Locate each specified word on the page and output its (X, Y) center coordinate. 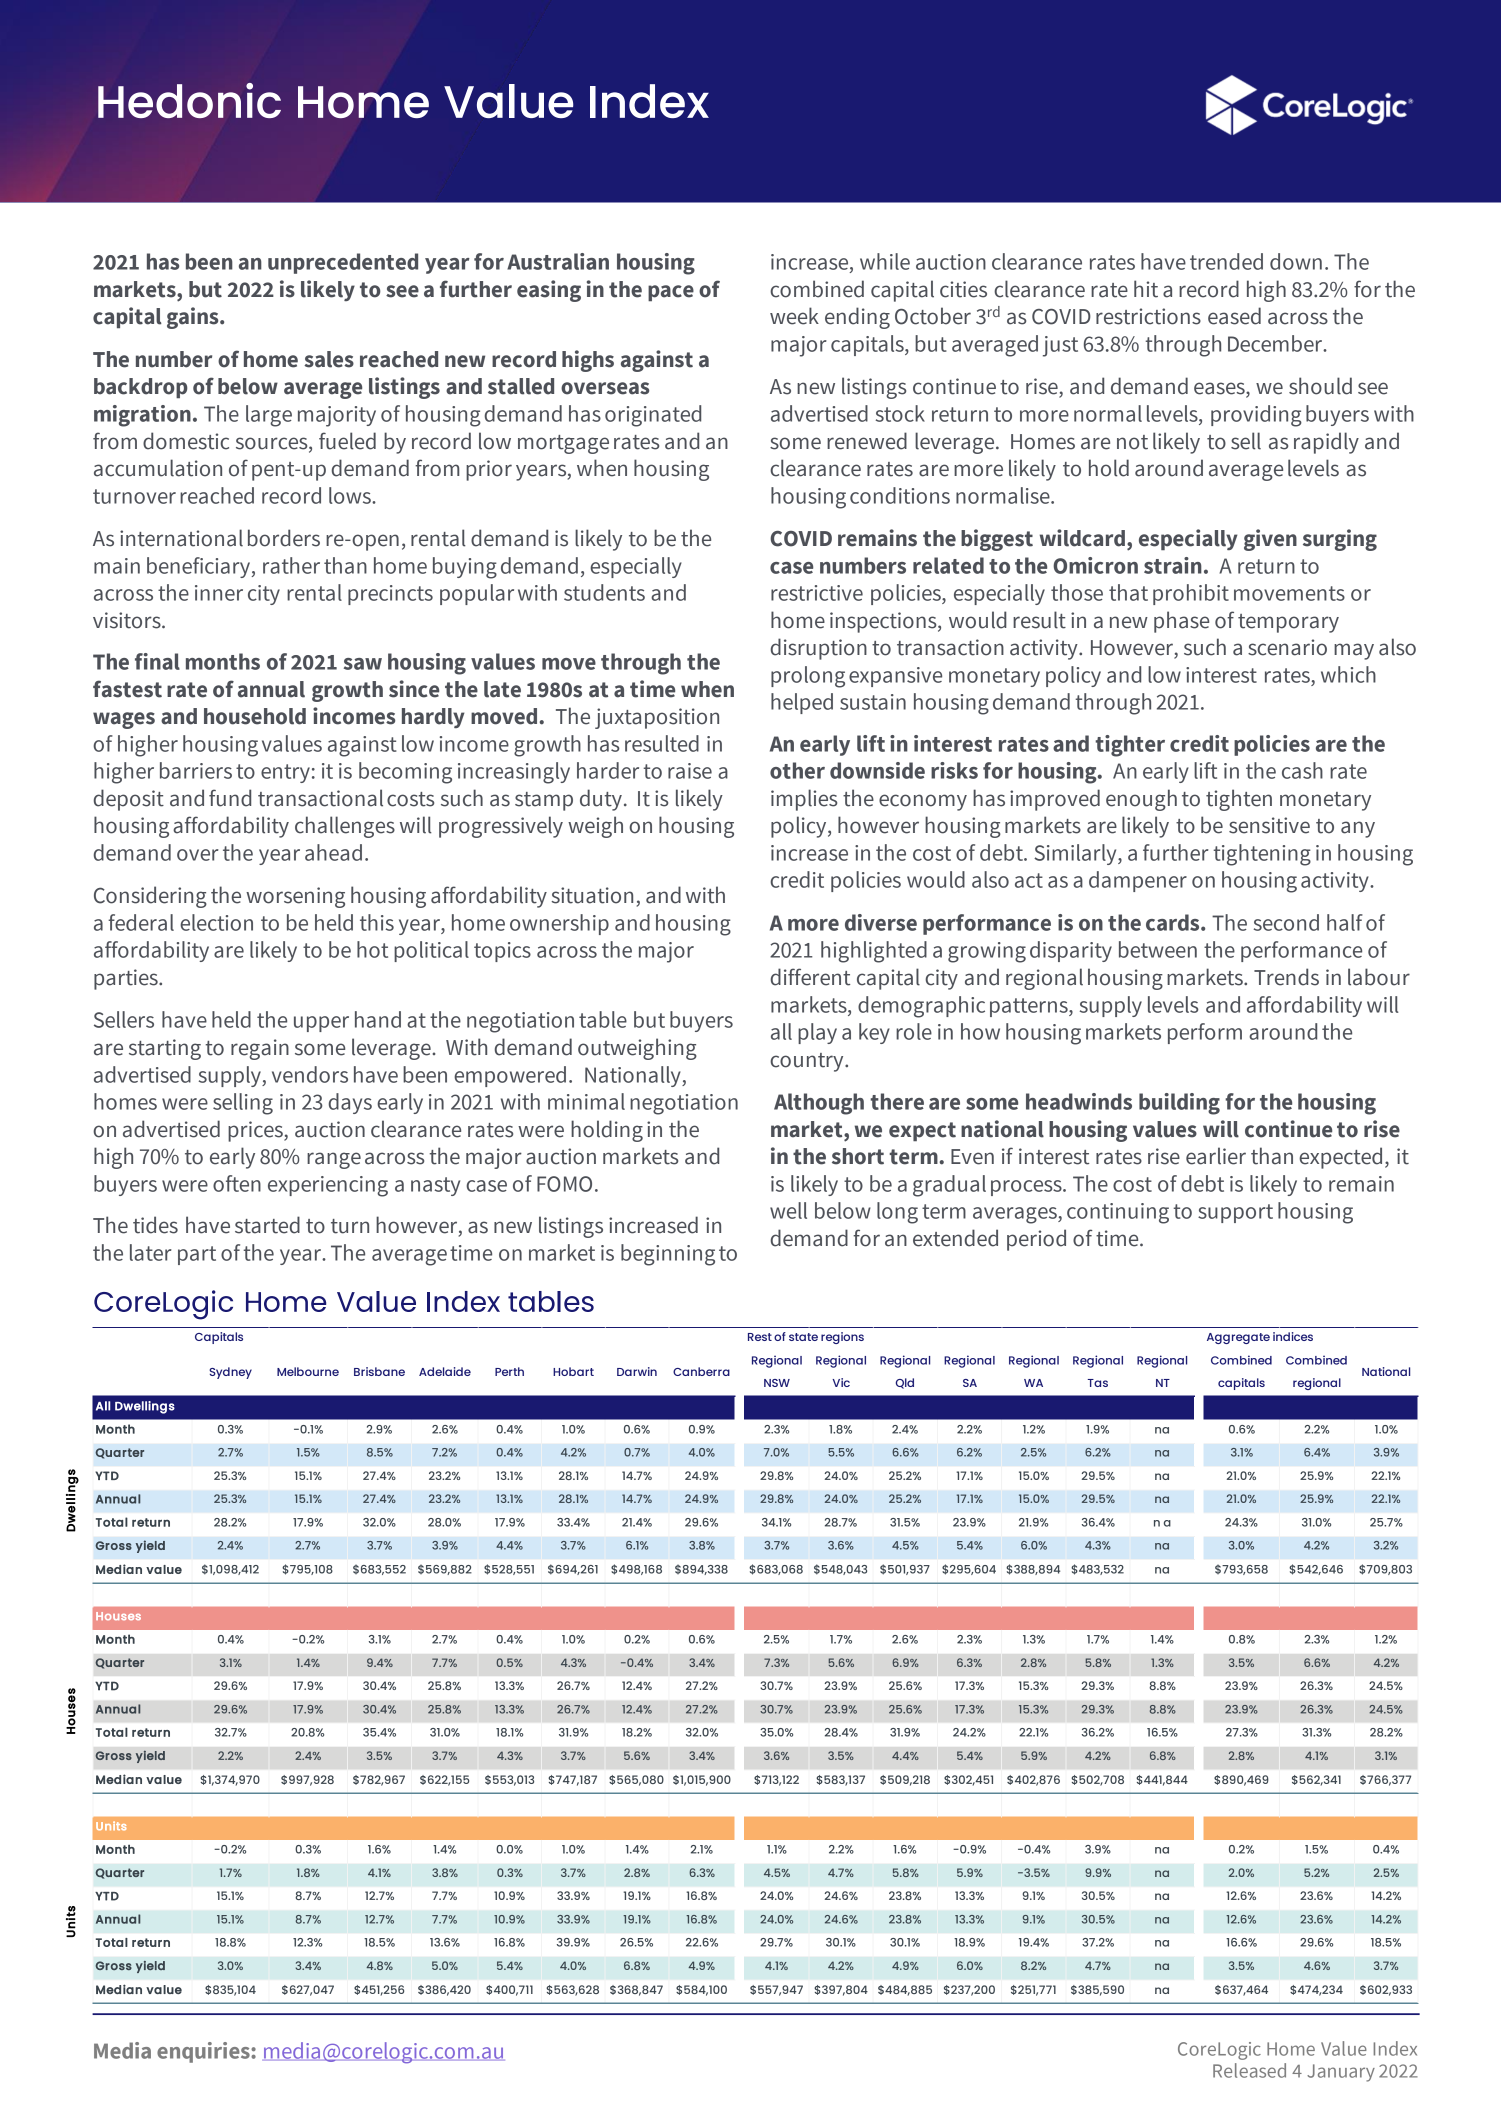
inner (219, 593)
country (808, 1062)
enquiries (204, 2052)
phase (1181, 622)
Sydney (230, 1373)
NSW (777, 1383)
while (885, 261)
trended (1226, 261)
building (1179, 1104)
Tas (1098, 1383)
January (1341, 2073)
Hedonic (189, 100)
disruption (819, 649)
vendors (310, 1074)
